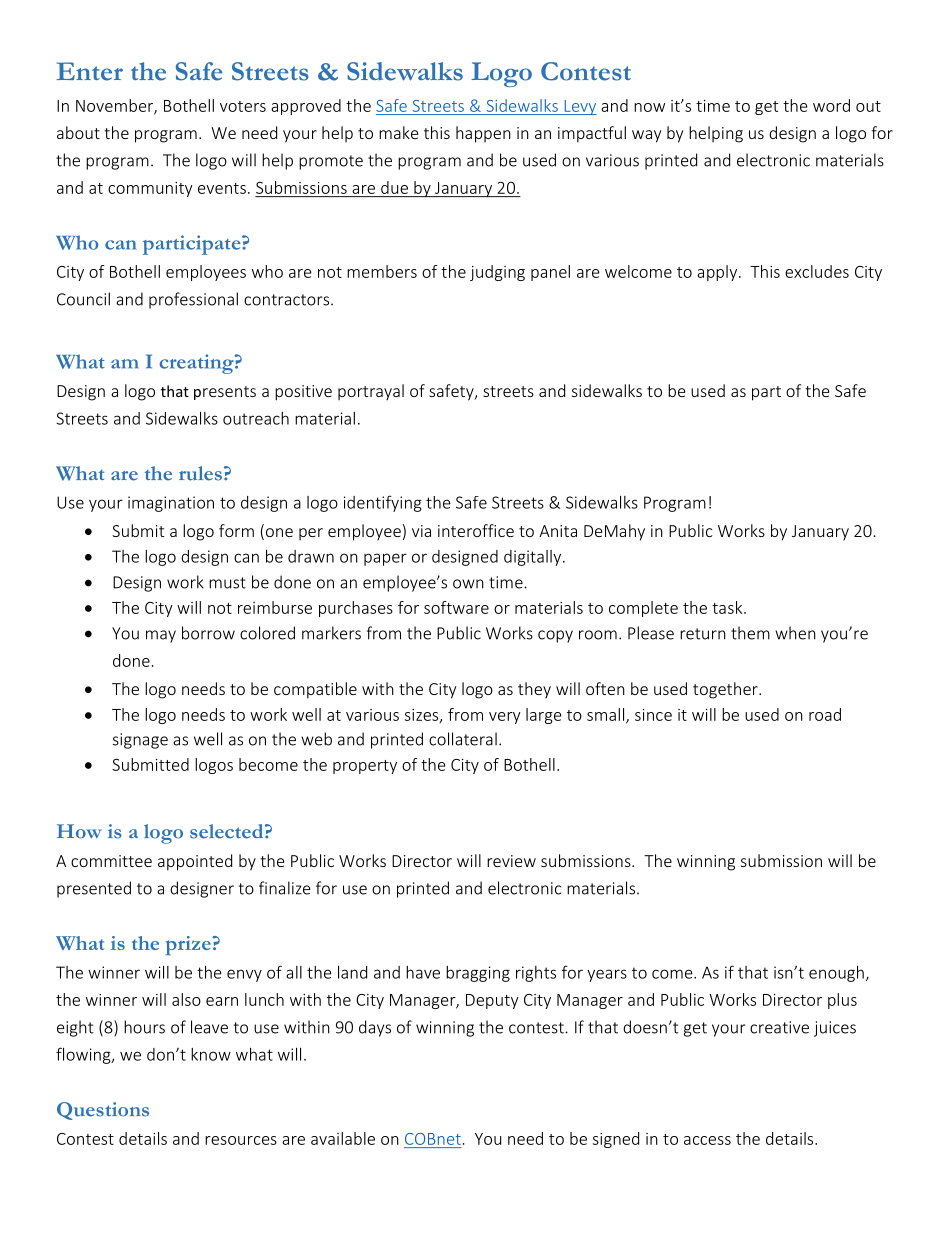 The height and width of the page is (1233, 952). What do you see at coordinates (161, 636) in the page?
I see `may` at bounding box center [161, 636].
